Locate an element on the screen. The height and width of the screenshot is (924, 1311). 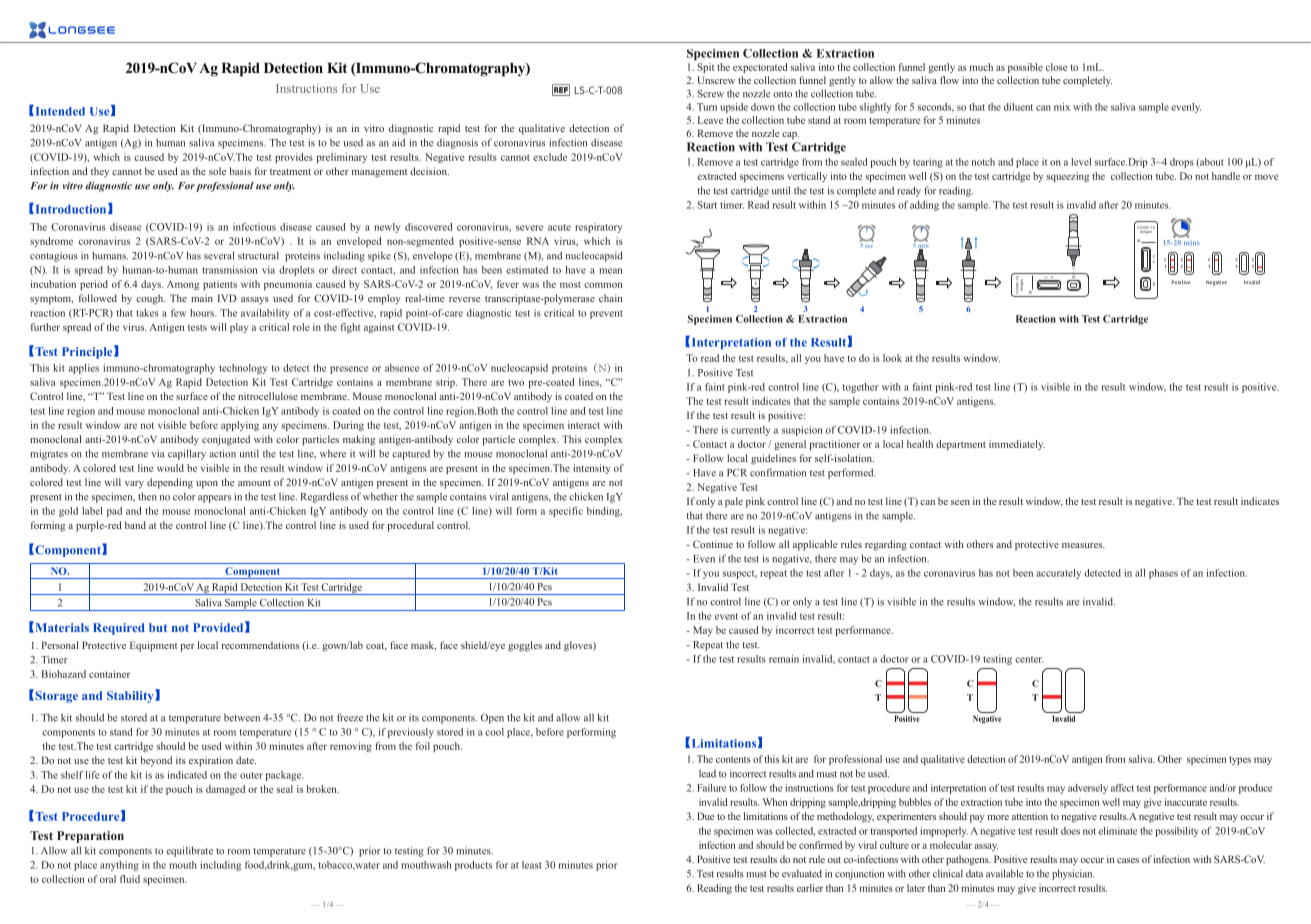
common is located at coordinates (603, 285).
